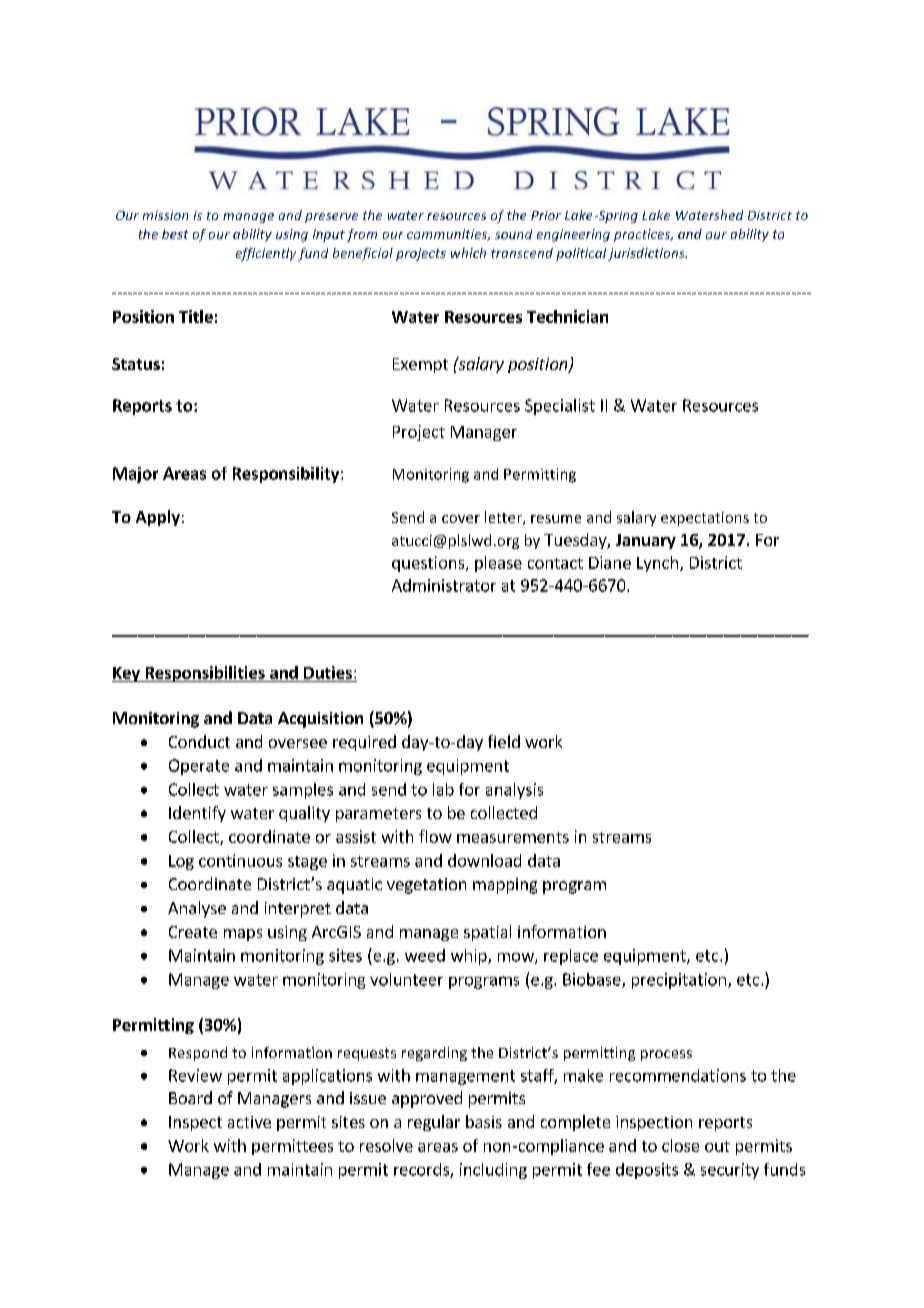  Describe the element at coordinates (426, 886) in the document. I see `vegetation` at that location.
